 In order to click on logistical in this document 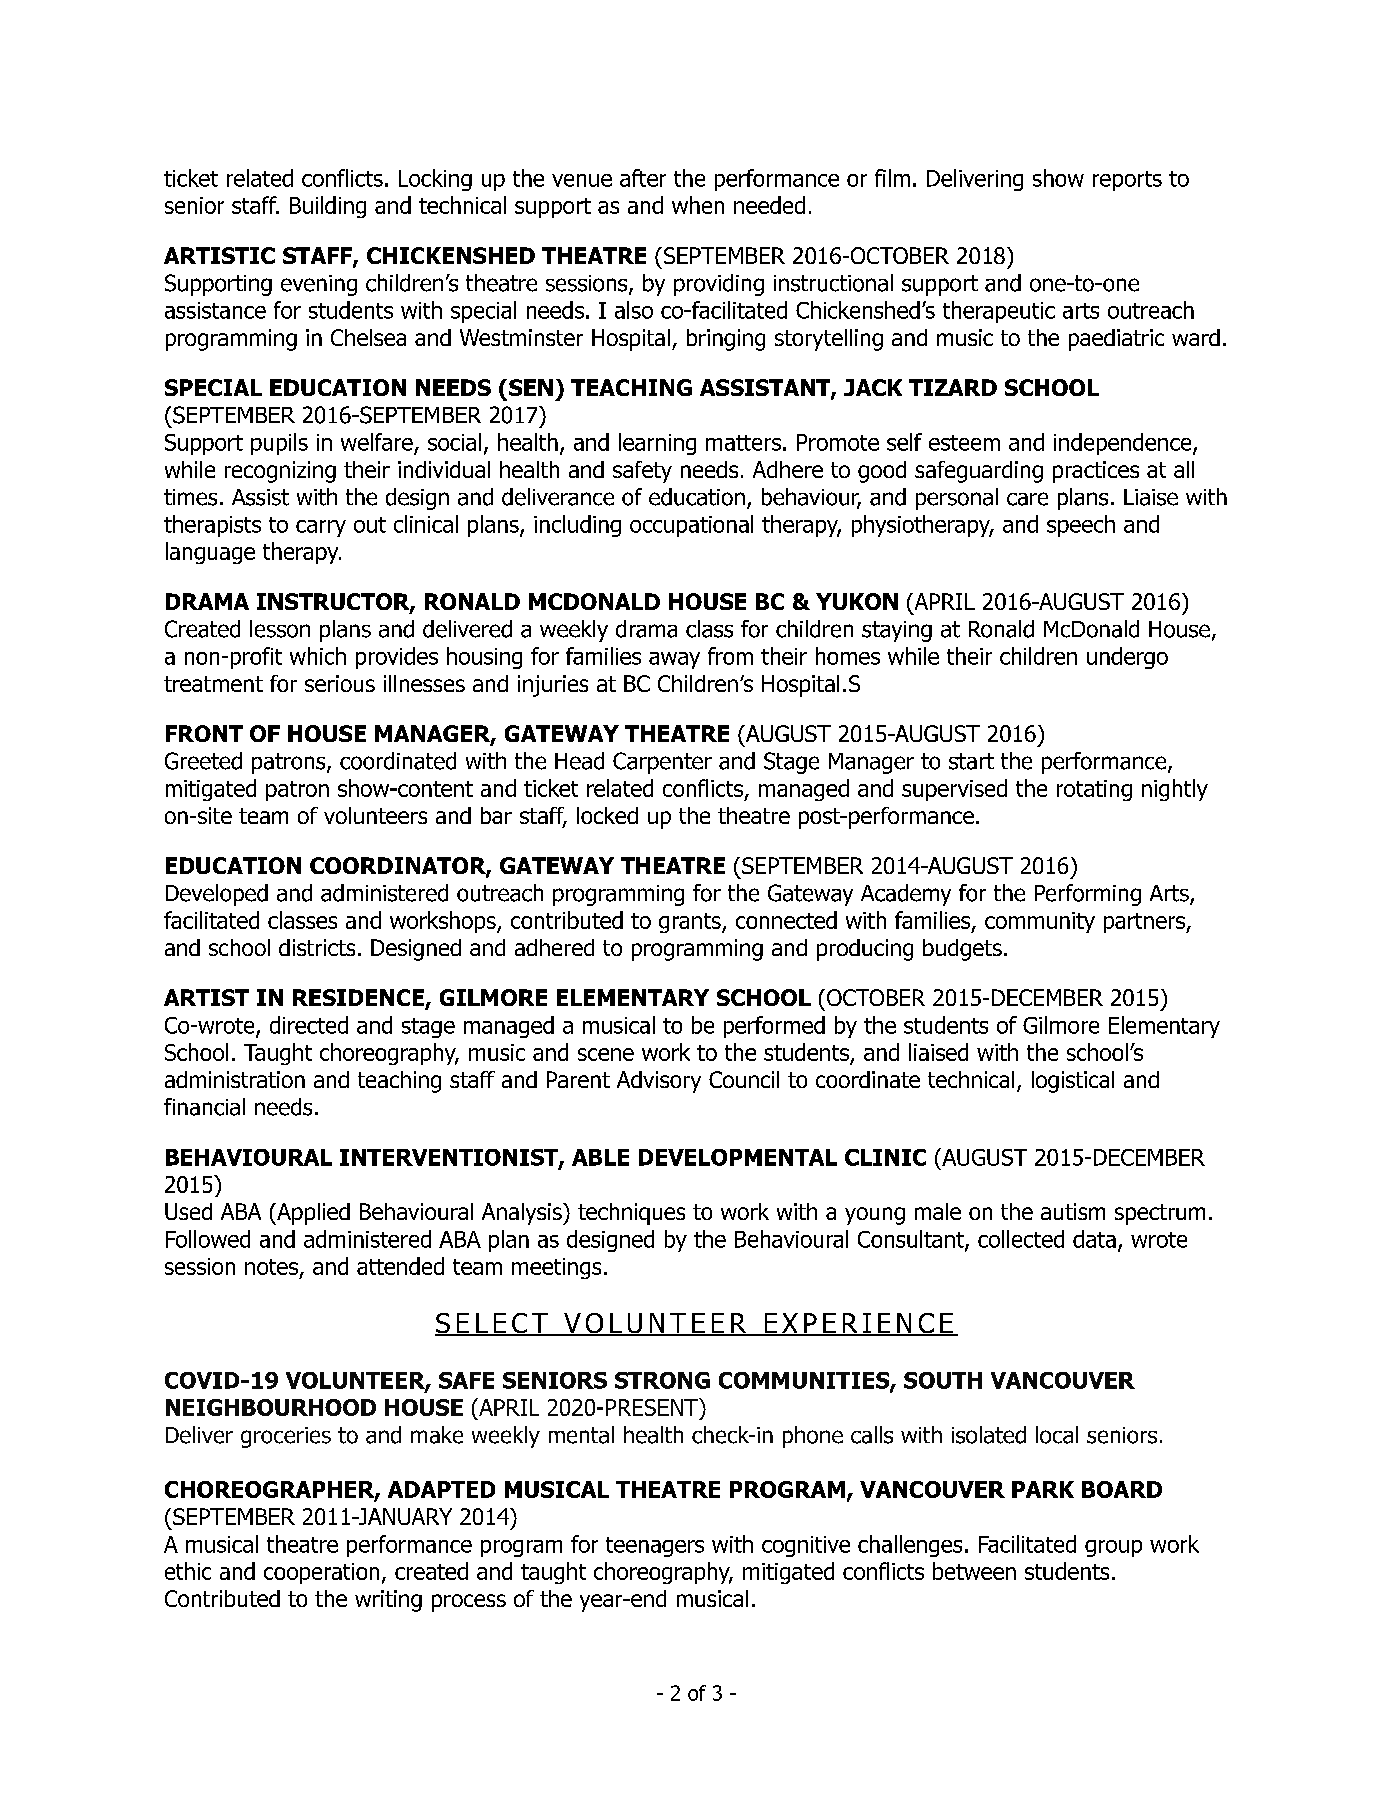, I will do `click(1073, 1082)`.
